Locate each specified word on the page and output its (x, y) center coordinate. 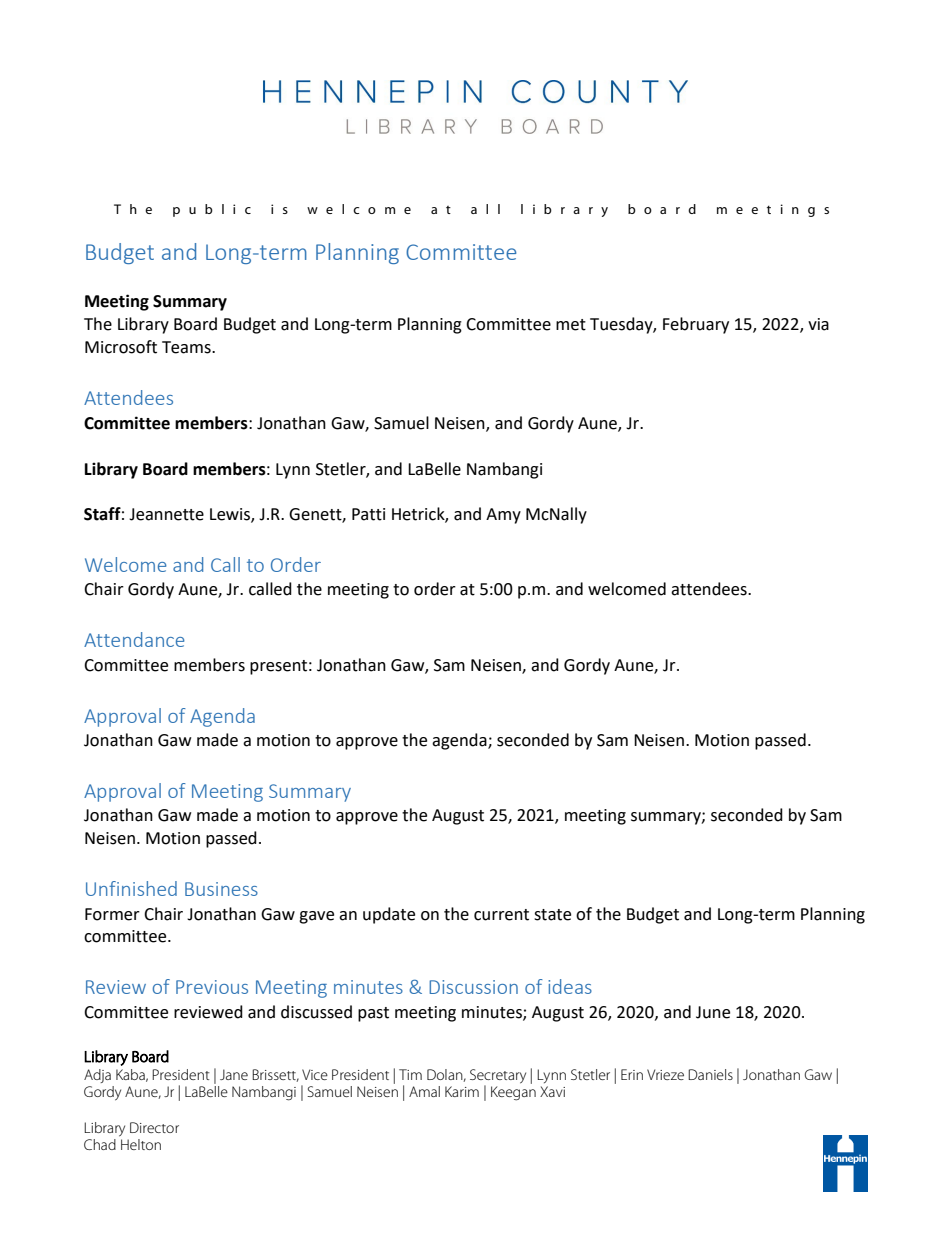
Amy (503, 516)
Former (112, 914)
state (552, 915)
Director (154, 1127)
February (696, 325)
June (713, 1012)
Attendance (134, 639)
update (389, 915)
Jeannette (166, 514)
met (571, 325)
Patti (368, 514)
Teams (187, 347)
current (501, 915)
